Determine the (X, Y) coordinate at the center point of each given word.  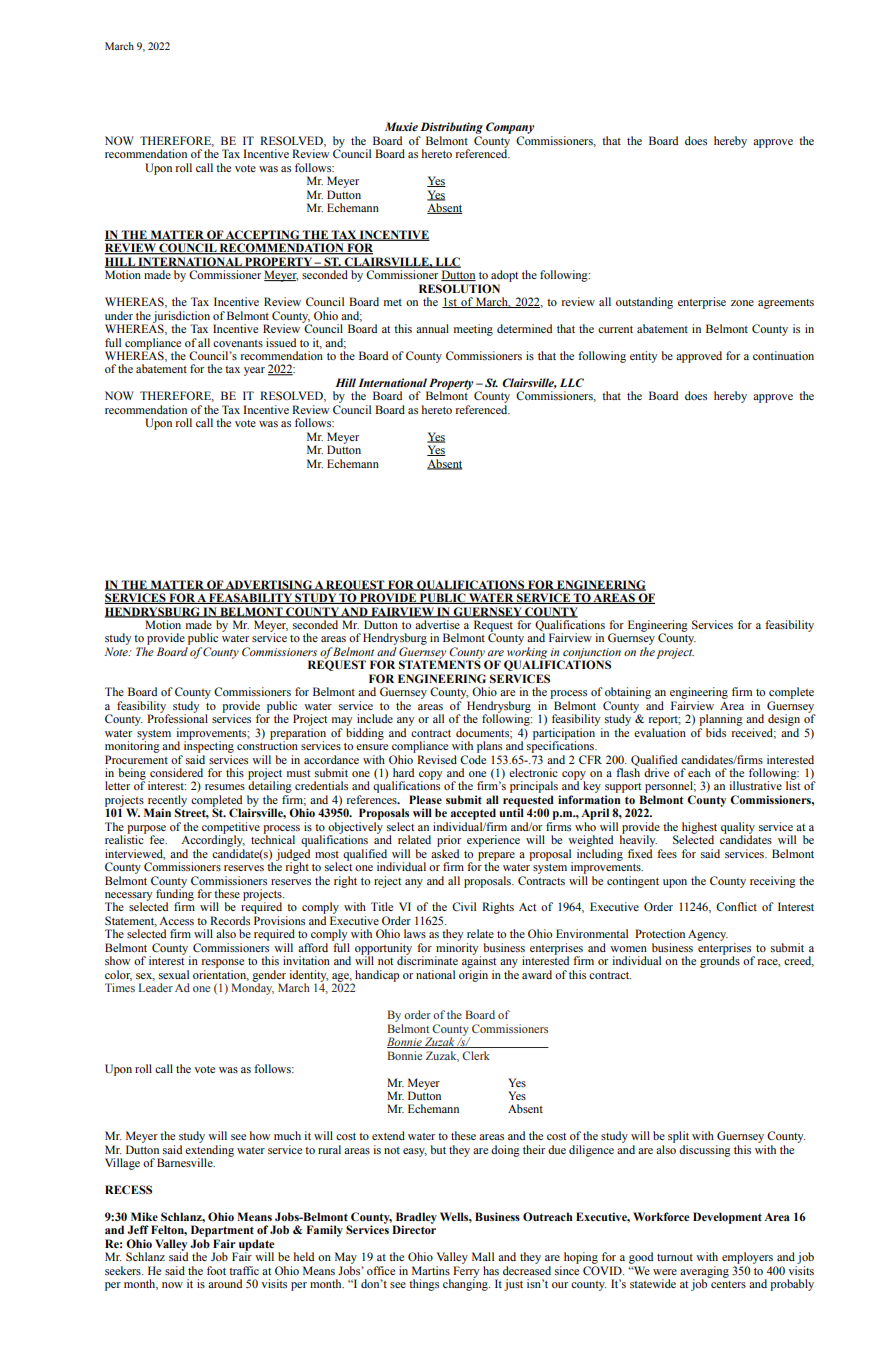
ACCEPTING (263, 235)
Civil (464, 906)
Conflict (736, 906)
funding (175, 895)
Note (117, 651)
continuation (783, 355)
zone (742, 303)
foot (216, 1270)
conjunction (591, 654)
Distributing (451, 128)
